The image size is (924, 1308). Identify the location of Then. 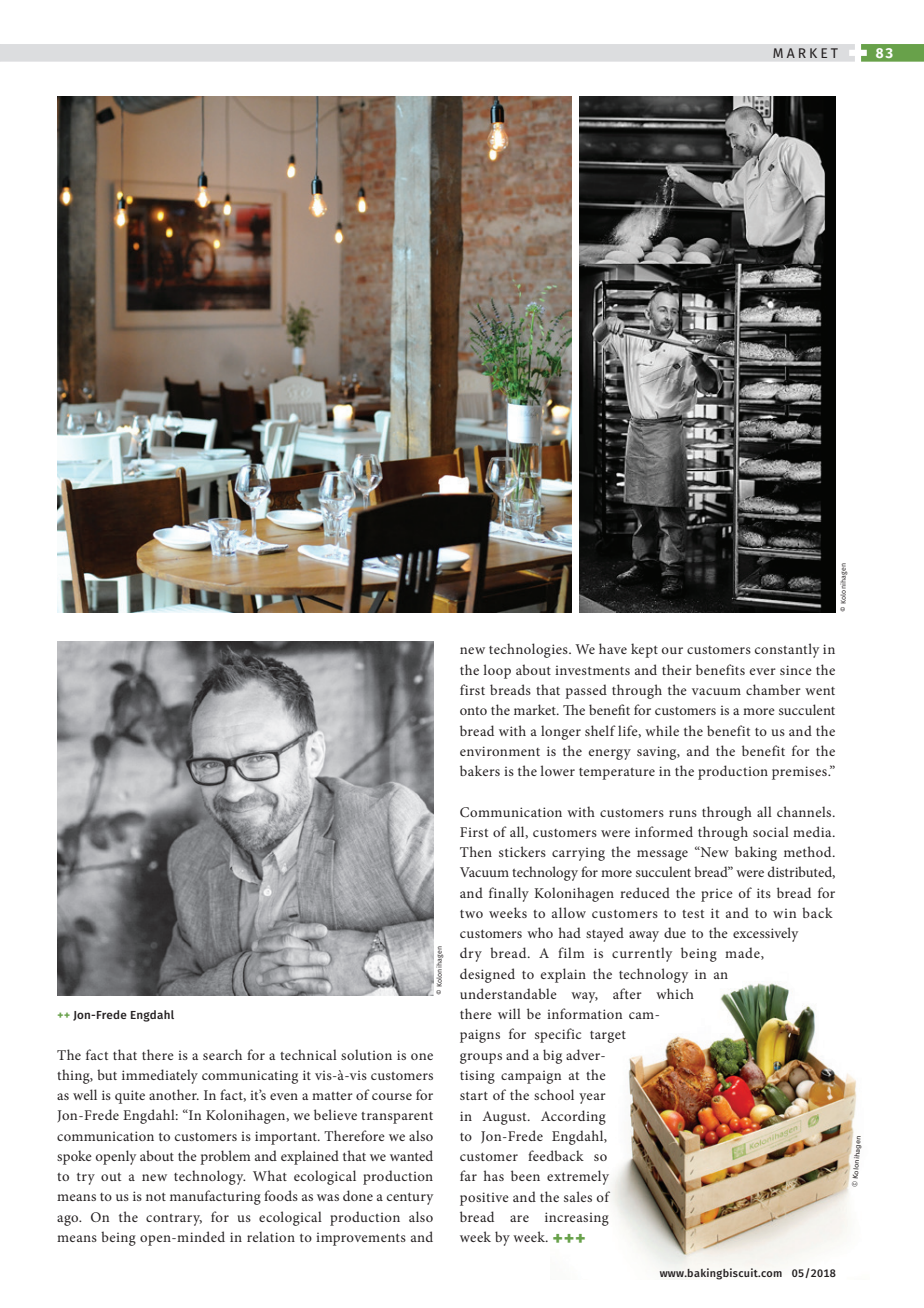
(476, 851).
